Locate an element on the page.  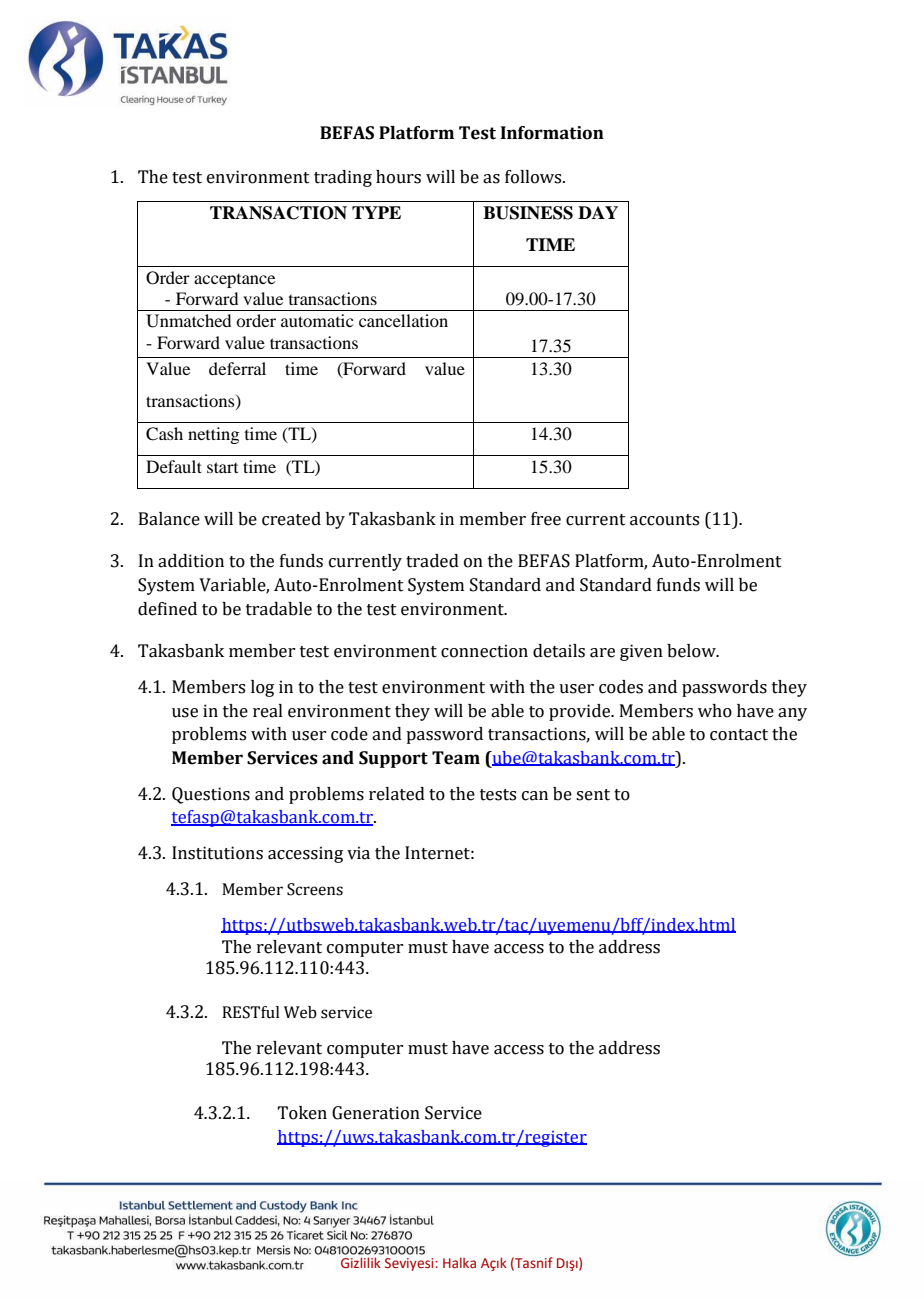
DAY is located at coordinates (598, 212).
